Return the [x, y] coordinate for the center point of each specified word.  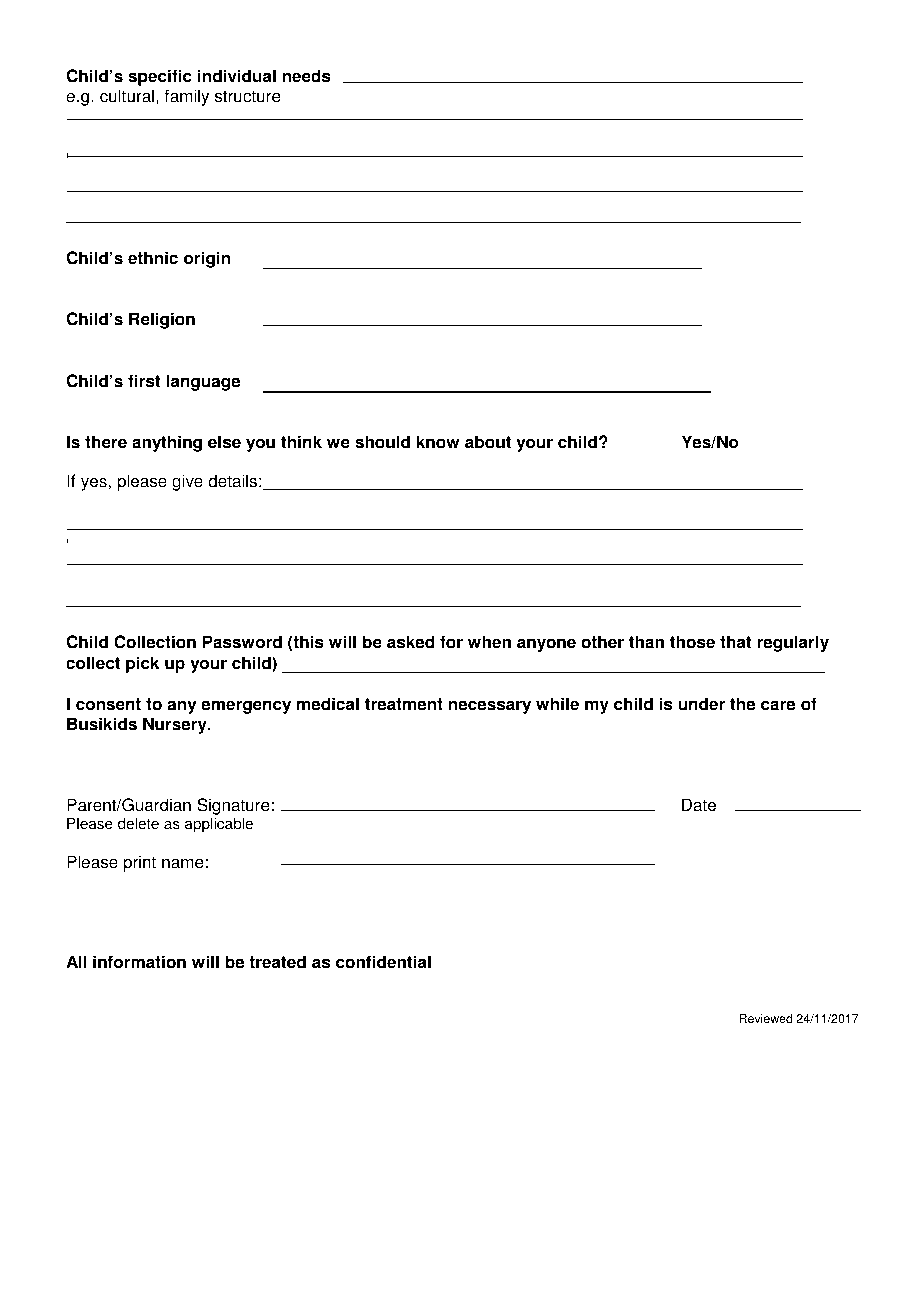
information [139, 962]
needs [307, 76]
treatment [404, 704]
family [187, 97]
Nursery [176, 725]
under [701, 704]
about [488, 442]
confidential [383, 962]
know [437, 442]
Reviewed [765, 1019]
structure [248, 96]
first [144, 381]
